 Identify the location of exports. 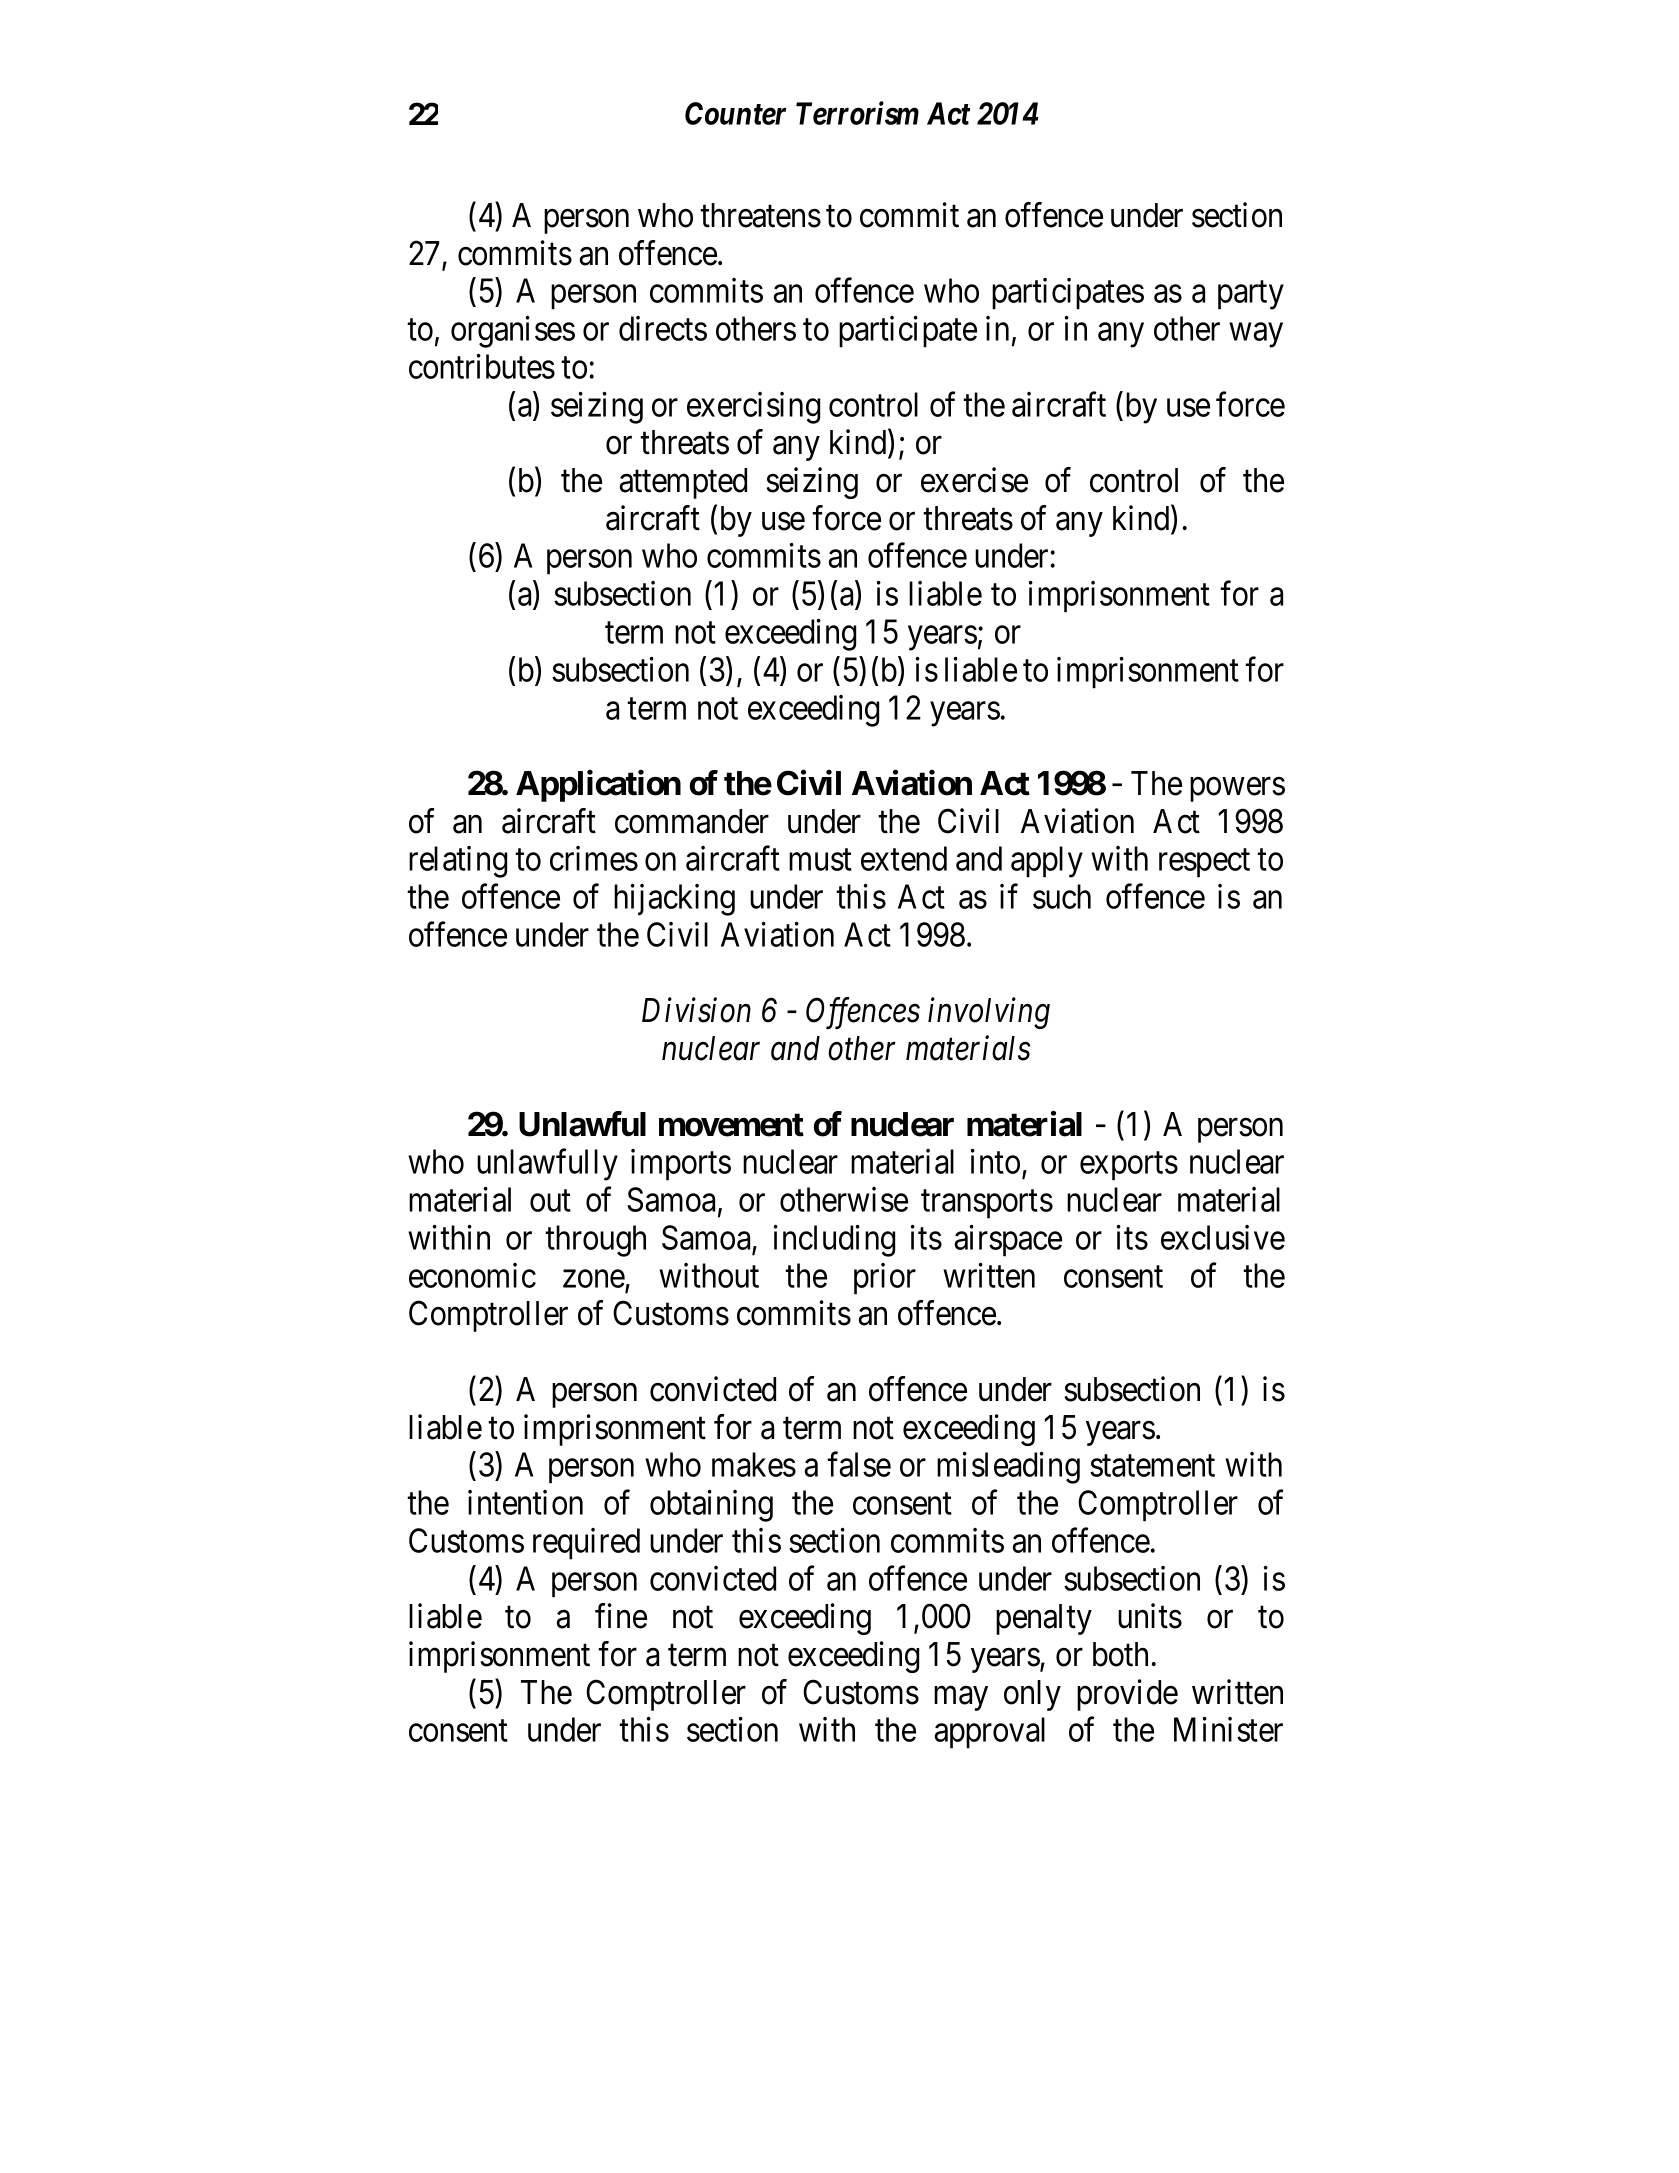
(1129, 1166).
